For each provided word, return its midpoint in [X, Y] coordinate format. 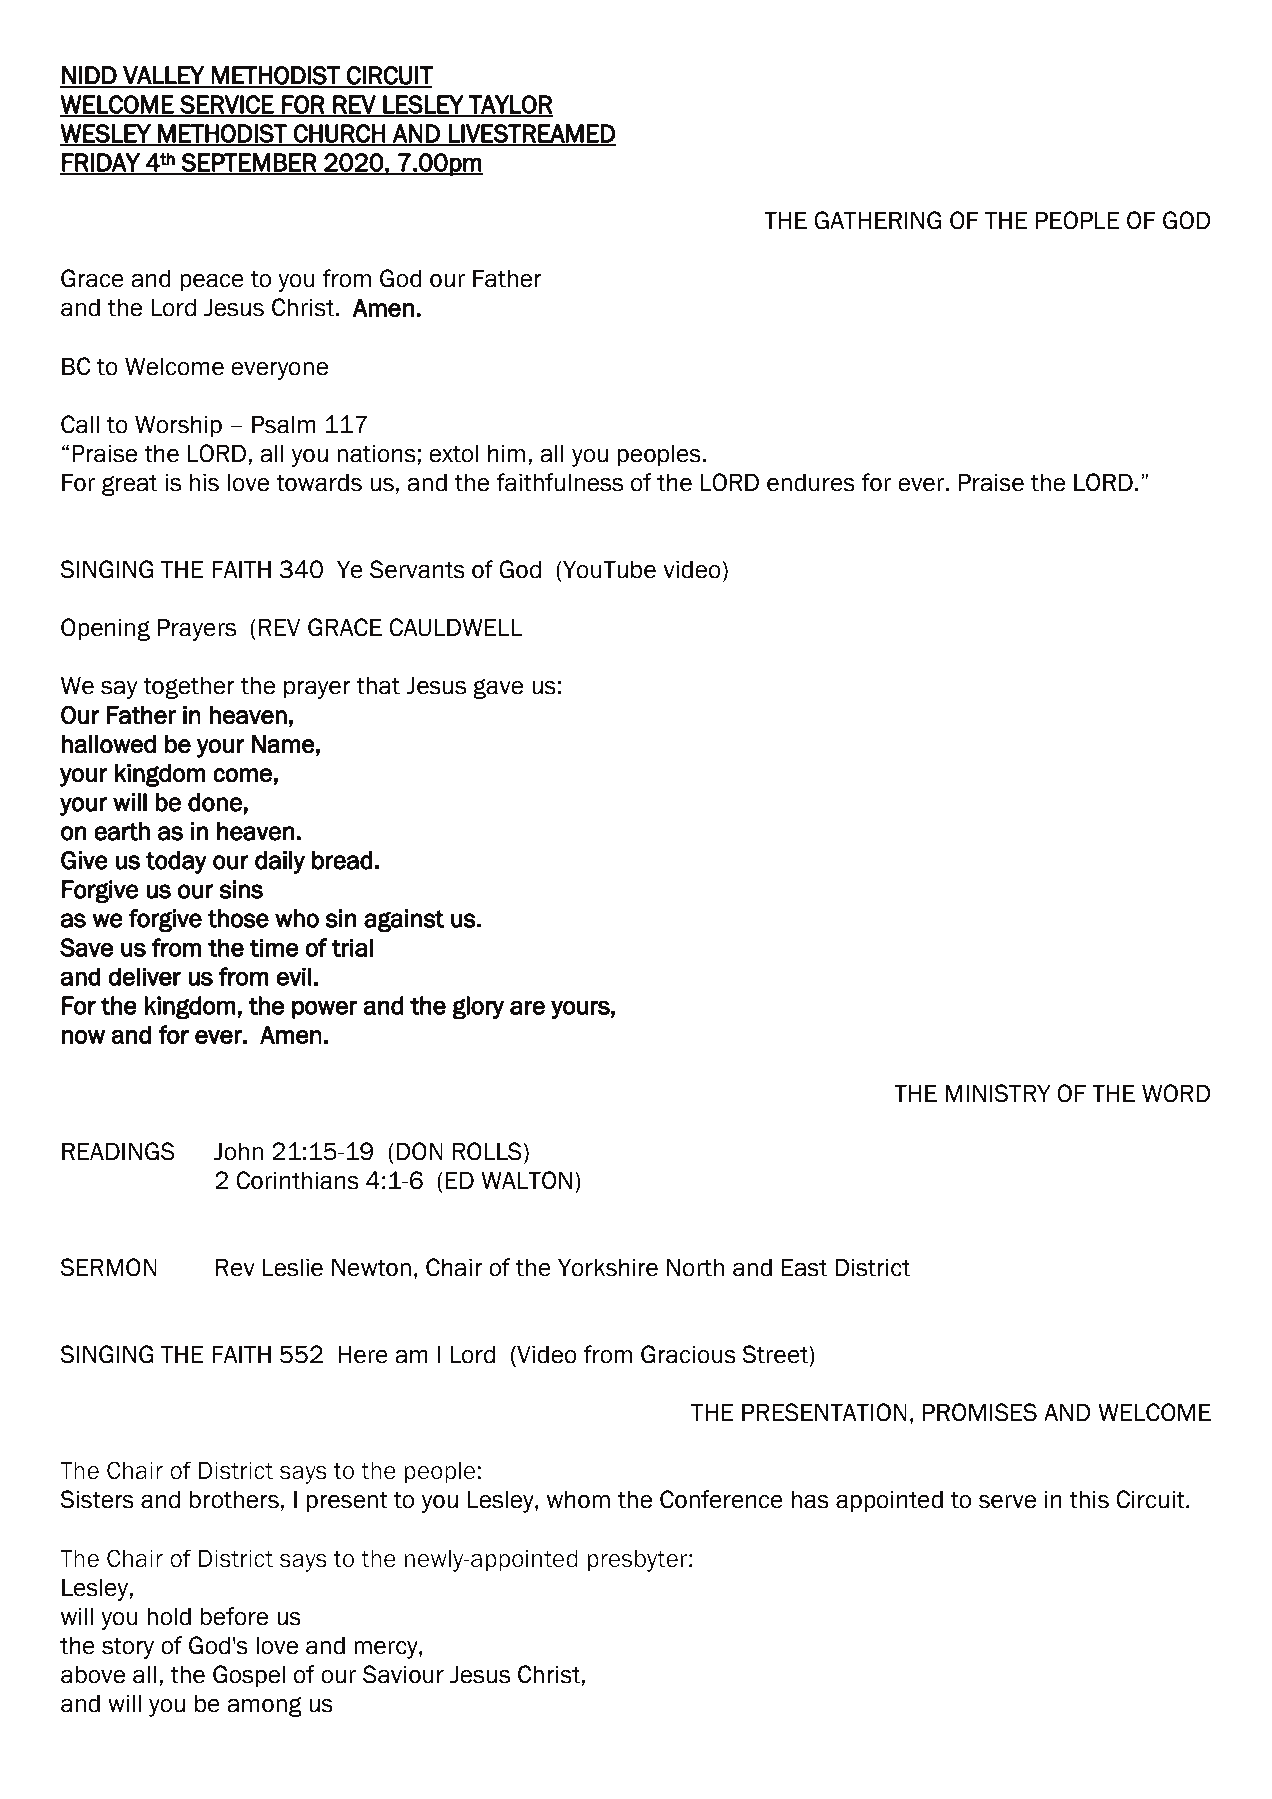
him [506, 453]
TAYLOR [510, 105]
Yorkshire [608, 1267]
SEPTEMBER [249, 163]
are [527, 1007]
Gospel [249, 1676]
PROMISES [980, 1412]
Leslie [293, 1267]
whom [578, 1499]
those [238, 918]
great [129, 485]
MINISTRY [998, 1093]
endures [811, 482]
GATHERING [878, 220]
